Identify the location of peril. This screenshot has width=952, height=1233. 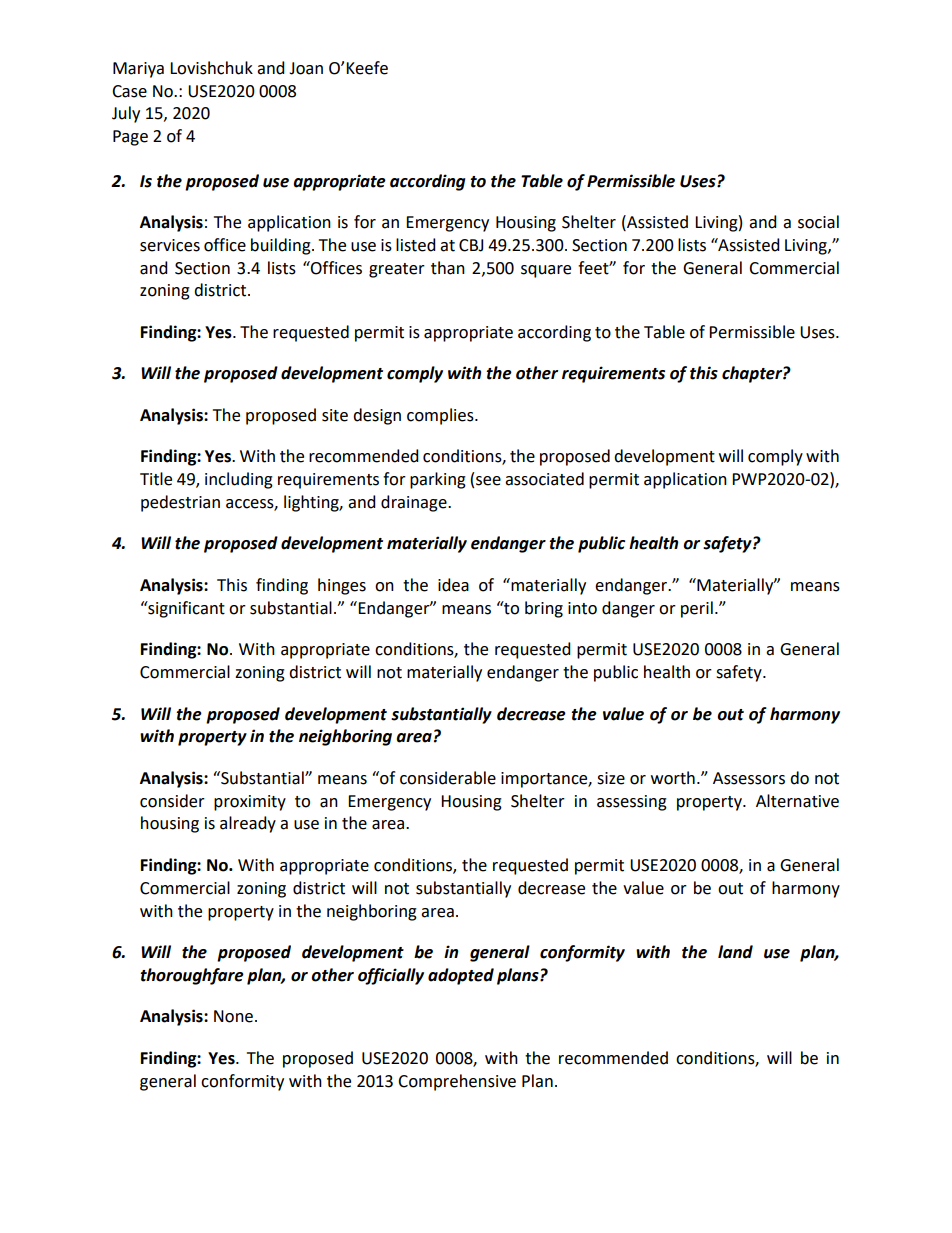
(697, 609).
